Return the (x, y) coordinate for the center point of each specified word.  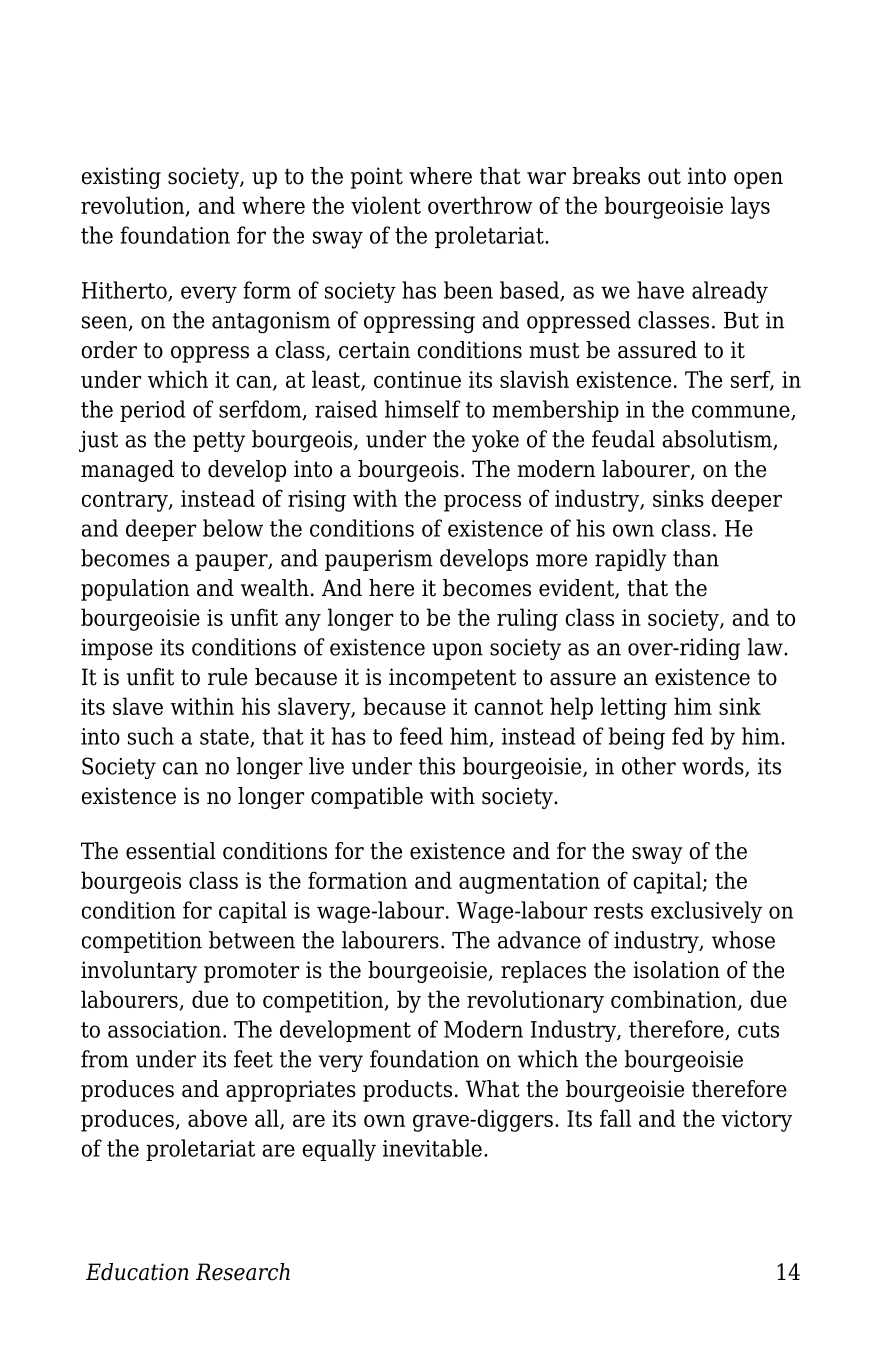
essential (171, 851)
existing (121, 178)
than (696, 558)
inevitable (432, 1148)
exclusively (706, 912)
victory (756, 1121)
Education (137, 1272)
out (664, 176)
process (482, 503)
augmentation (529, 883)
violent (386, 205)
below (233, 528)
